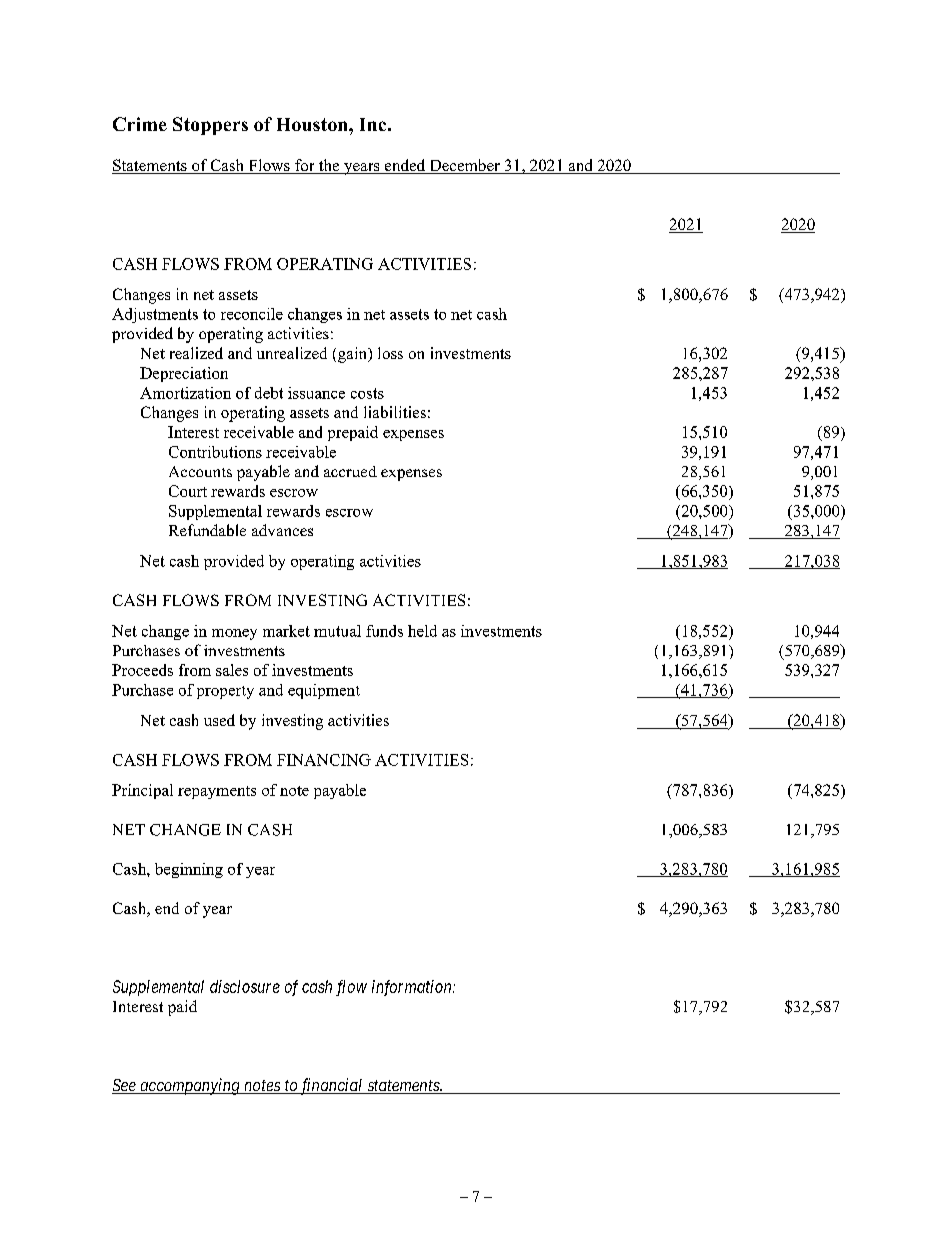  What do you see at coordinates (422, 631) in the screenshot?
I see `held` at bounding box center [422, 631].
